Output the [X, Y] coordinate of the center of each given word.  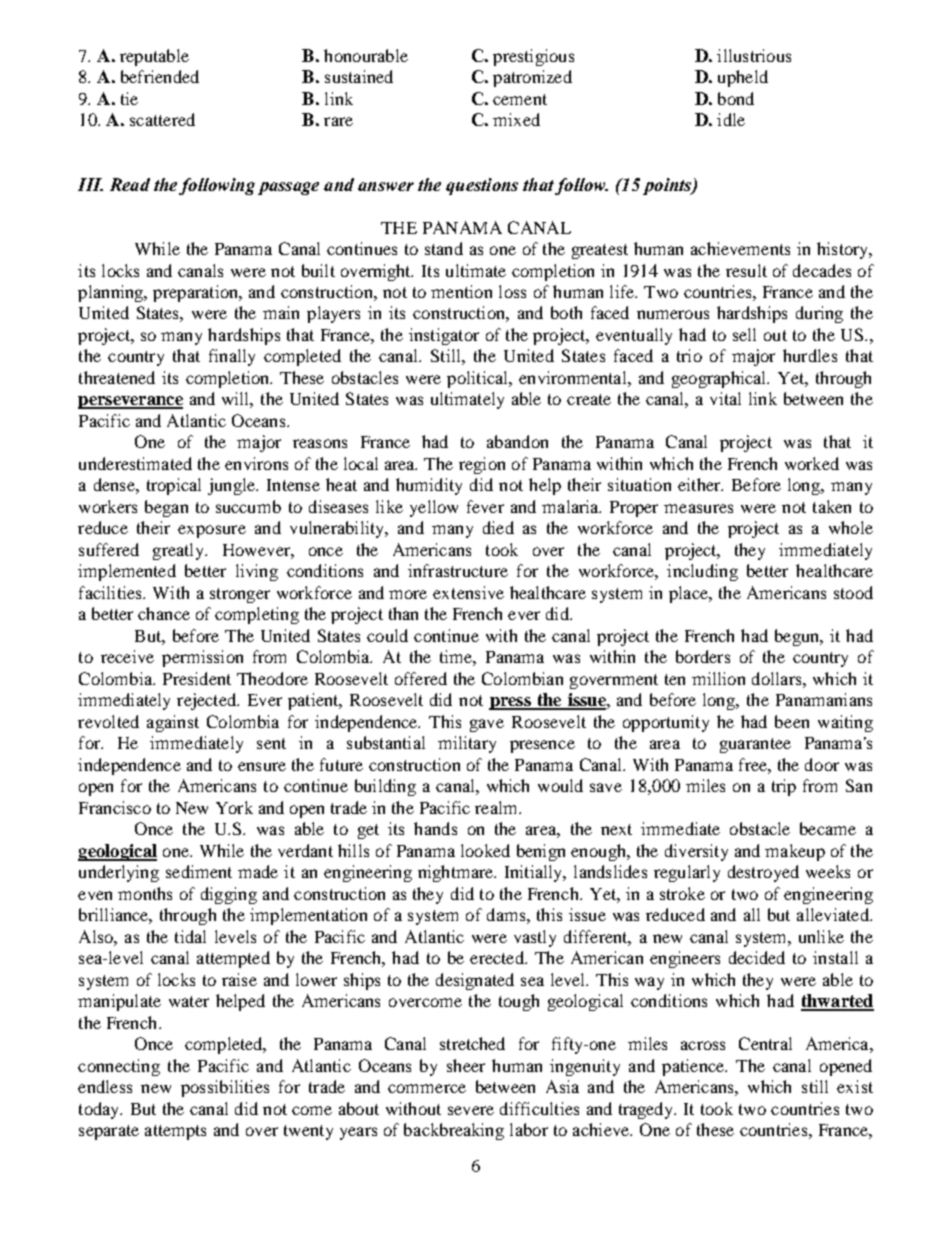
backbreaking [454, 1131]
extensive [468, 592]
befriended [160, 76]
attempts [175, 1132]
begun [798, 637]
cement [520, 99]
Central [765, 1043]
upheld [743, 78]
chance [164, 613]
